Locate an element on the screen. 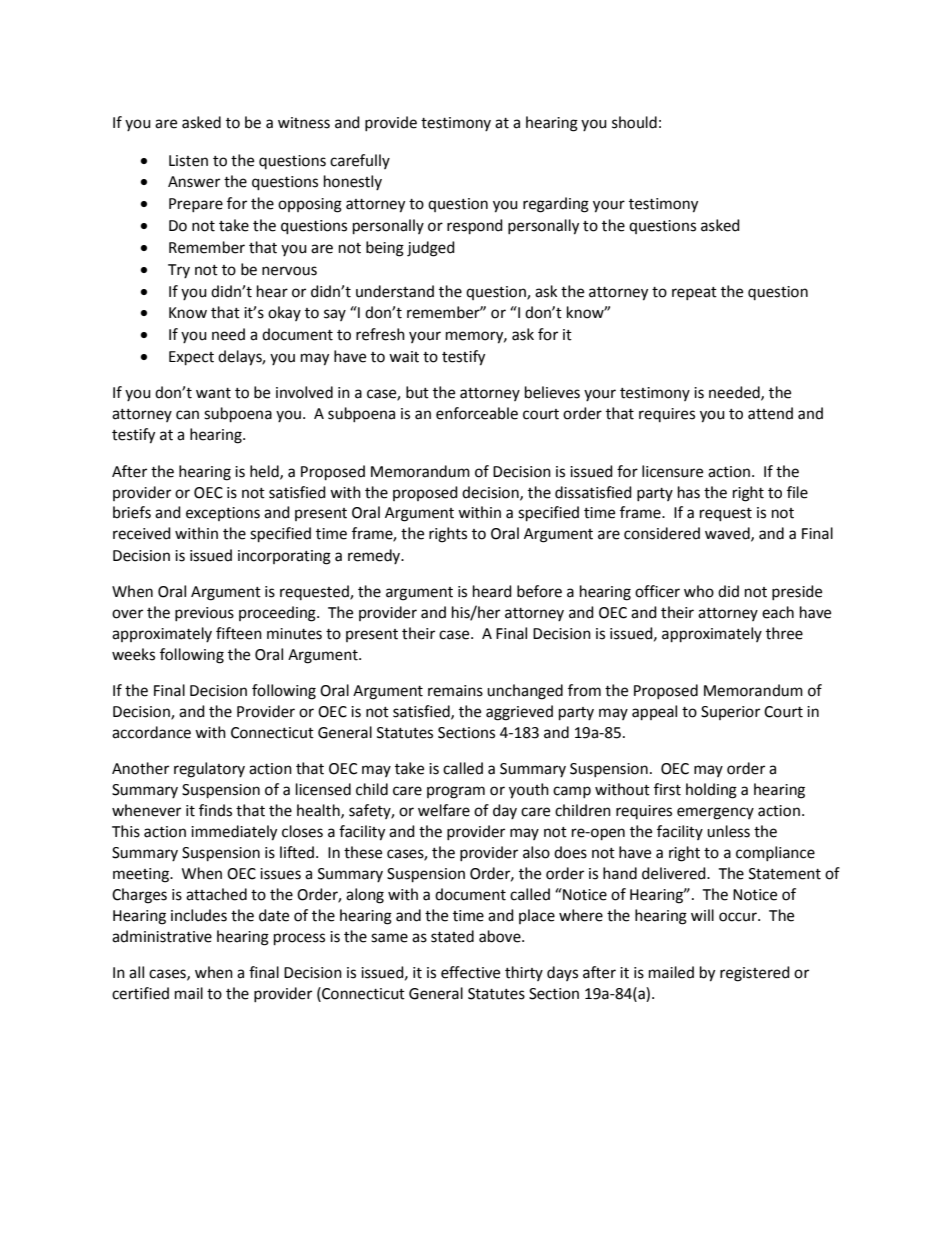  honestly is located at coordinates (353, 182).
